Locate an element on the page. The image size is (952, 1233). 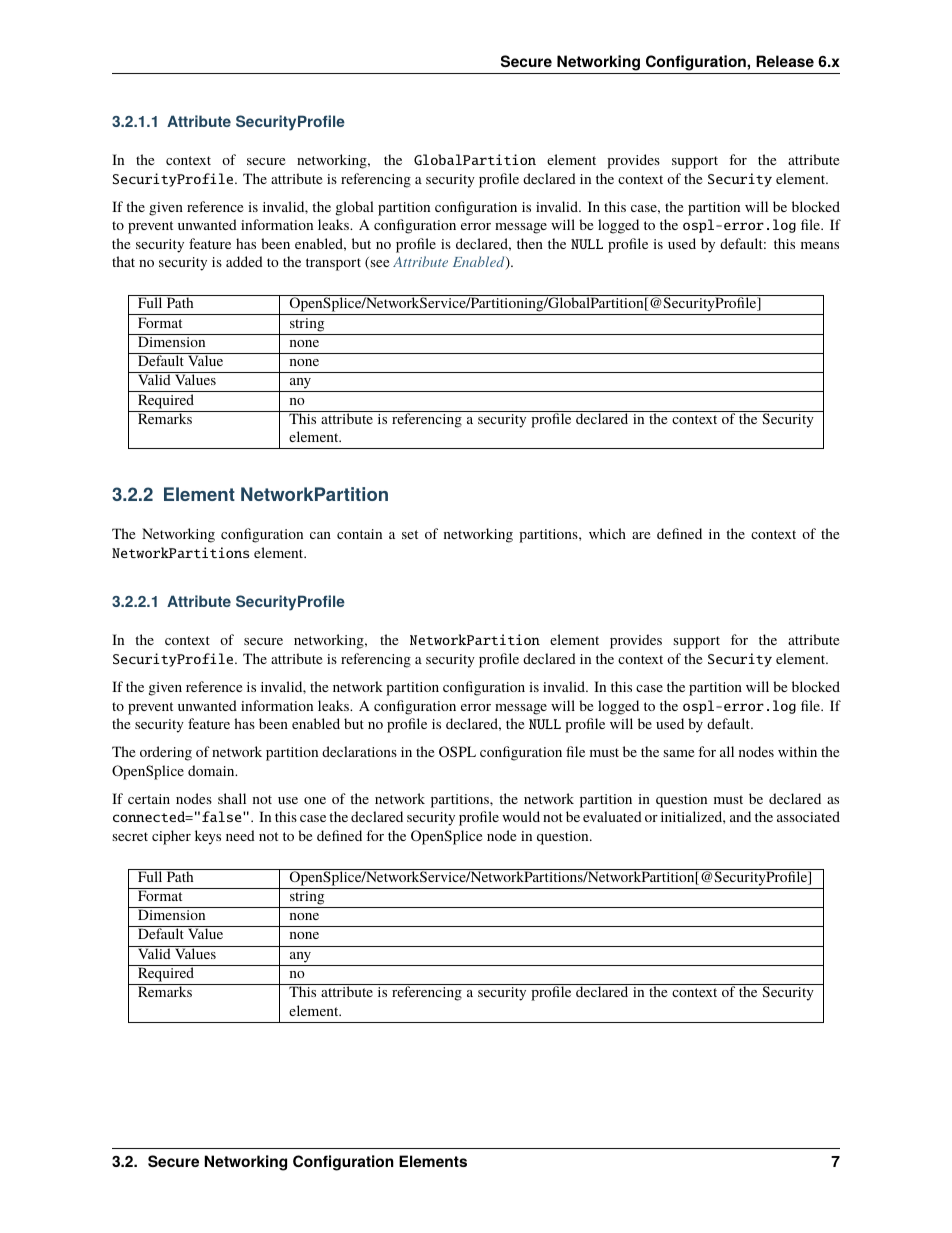
added is located at coordinates (244, 261).
